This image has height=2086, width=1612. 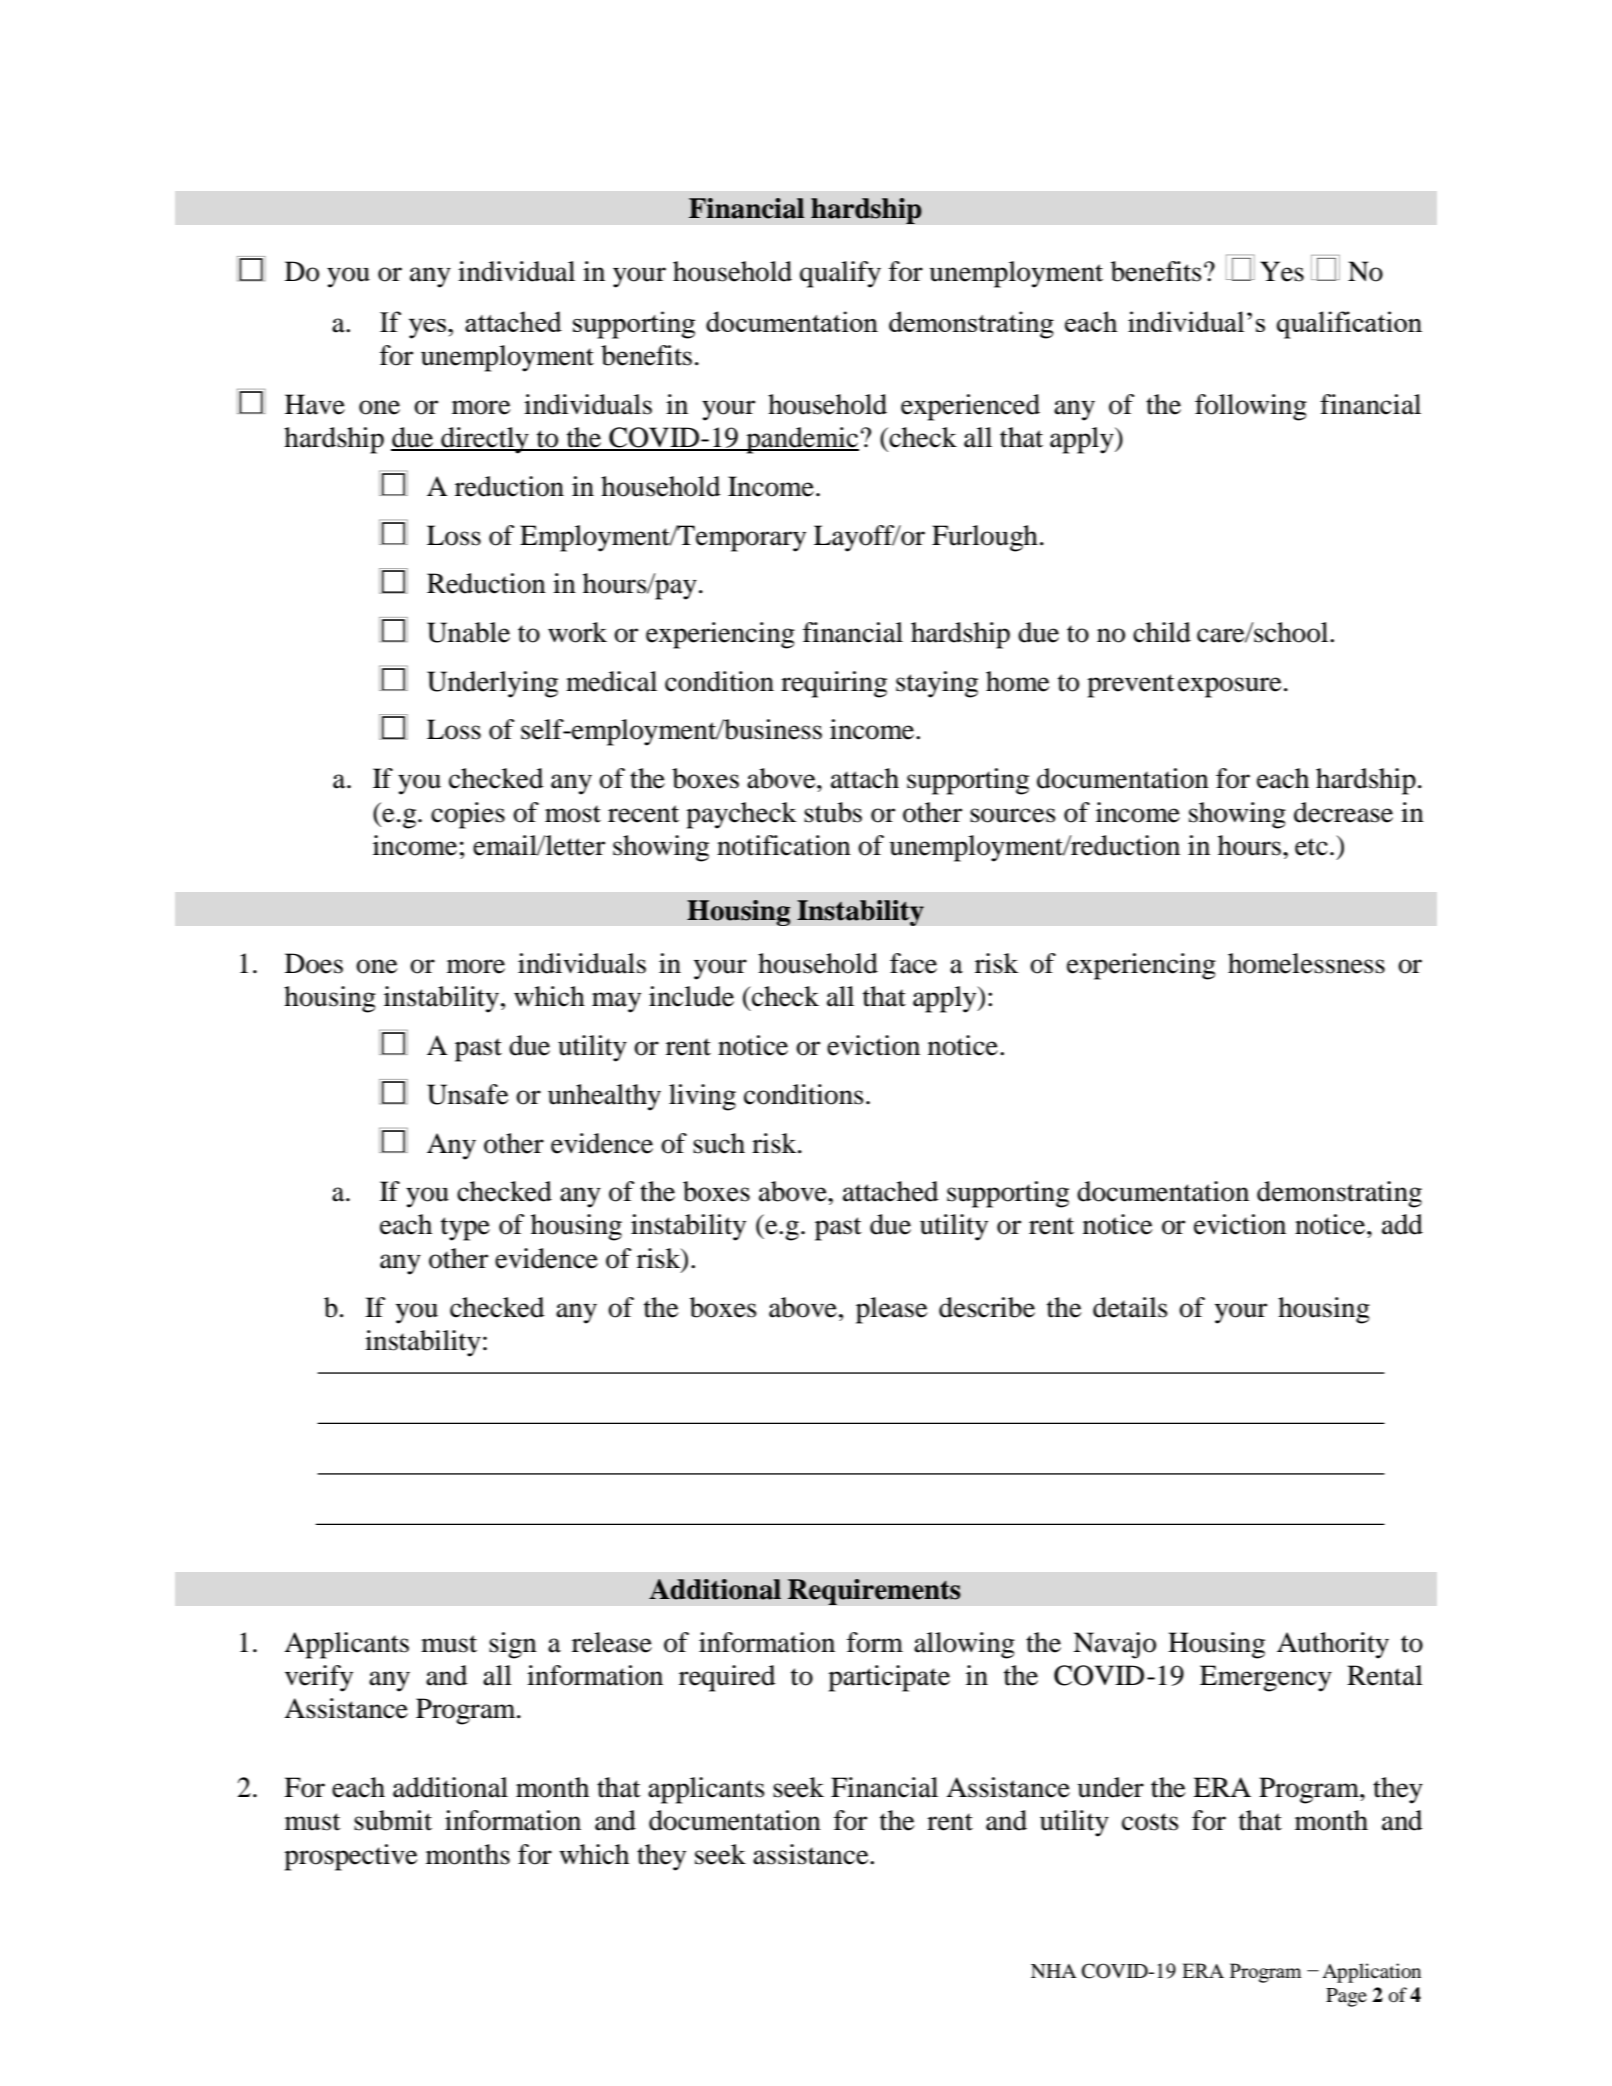 I want to click on qualify, so click(x=840, y=274).
